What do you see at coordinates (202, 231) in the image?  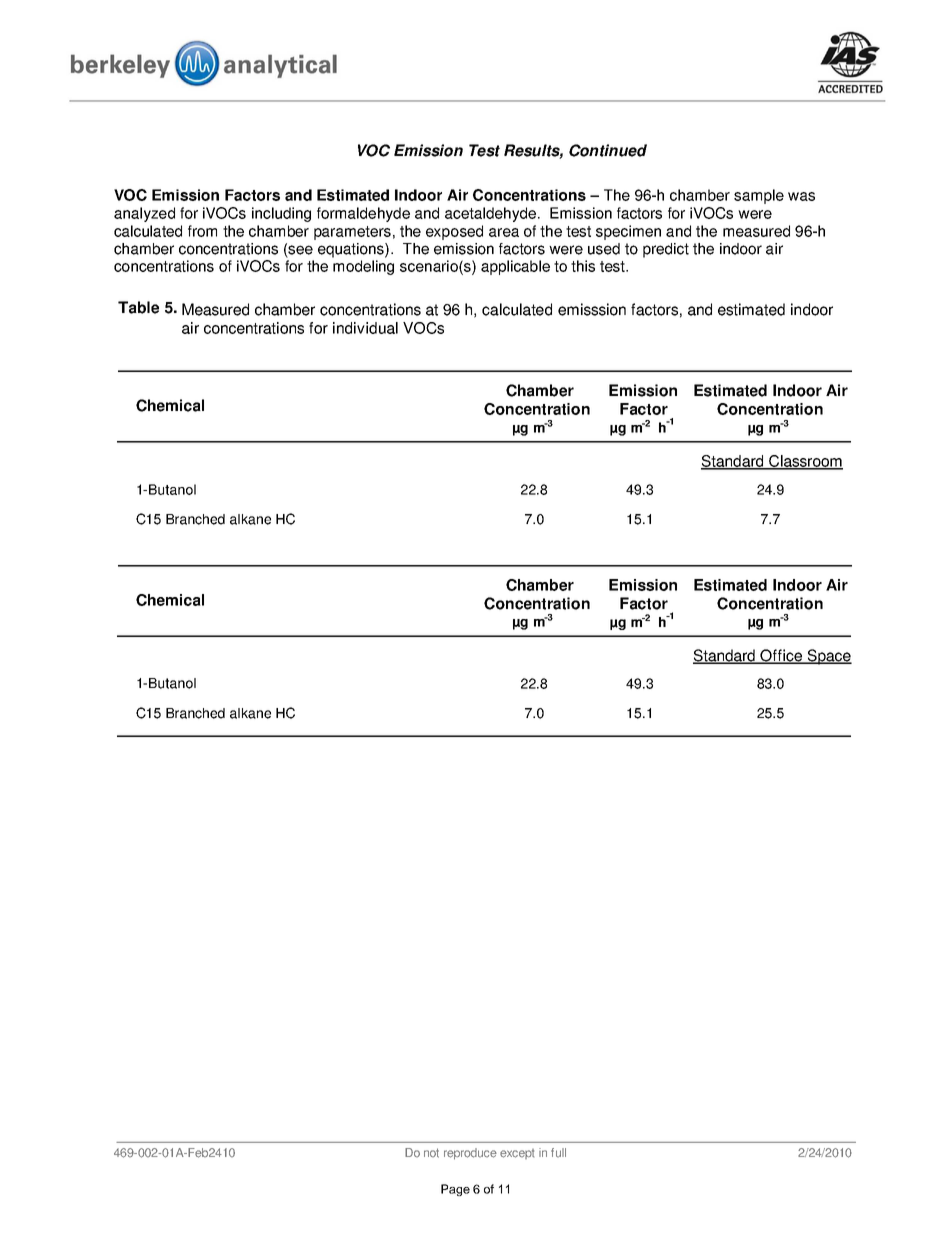 I see `from` at bounding box center [202, 231].
